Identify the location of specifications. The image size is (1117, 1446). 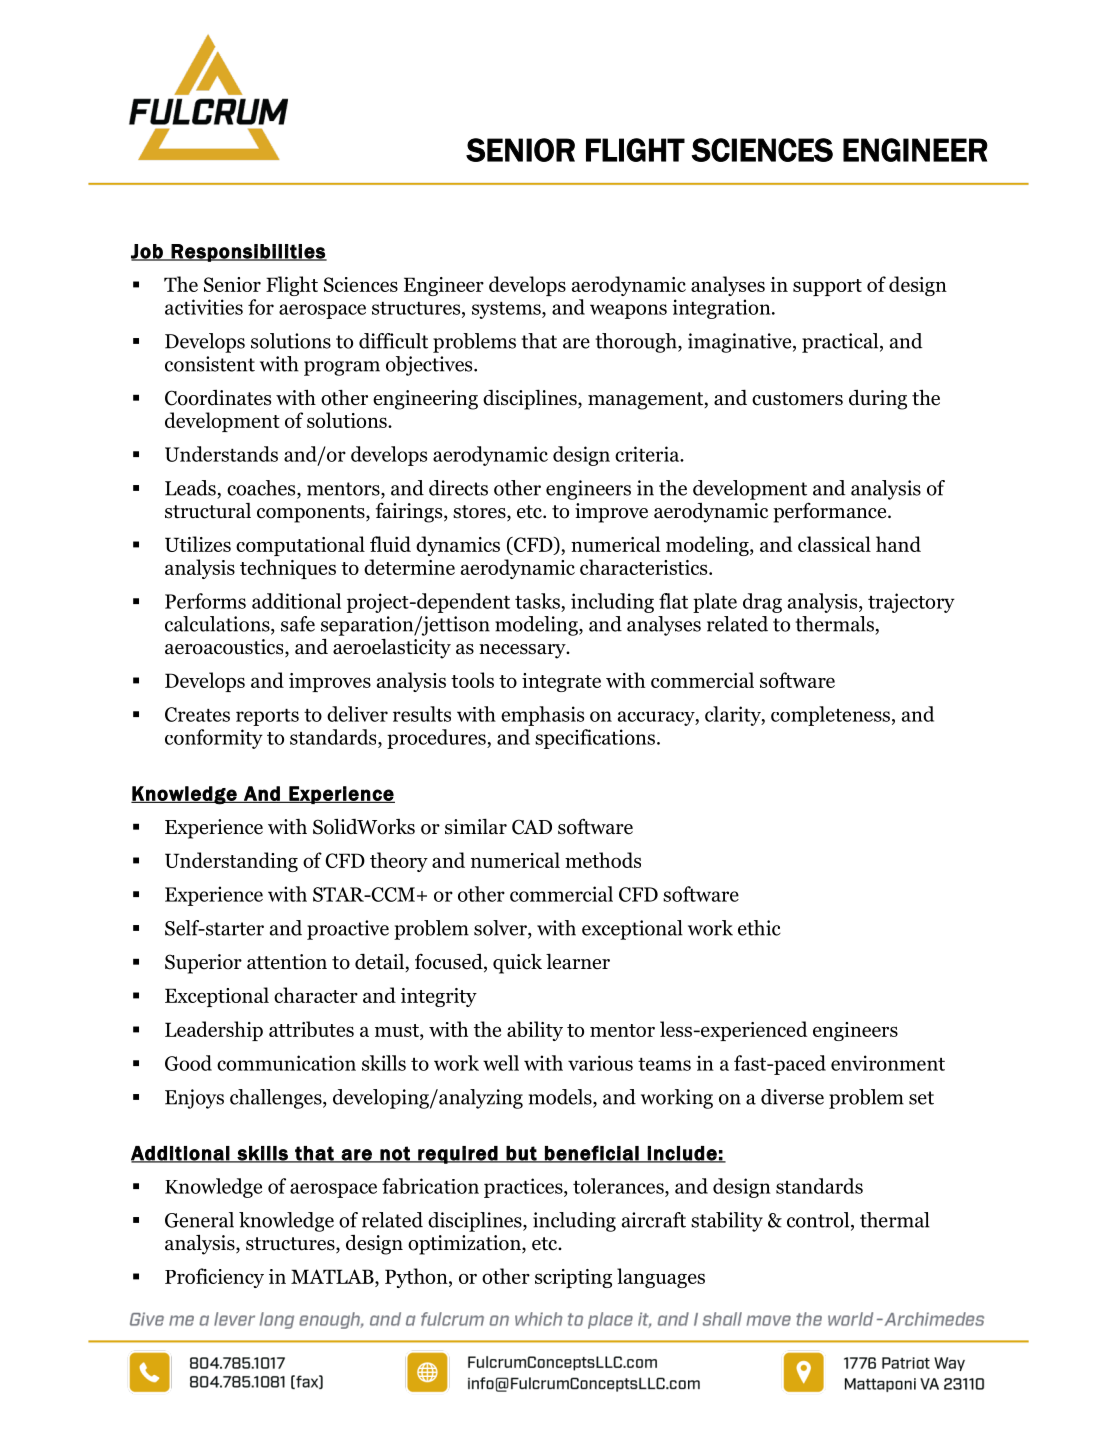
(595, 739).
